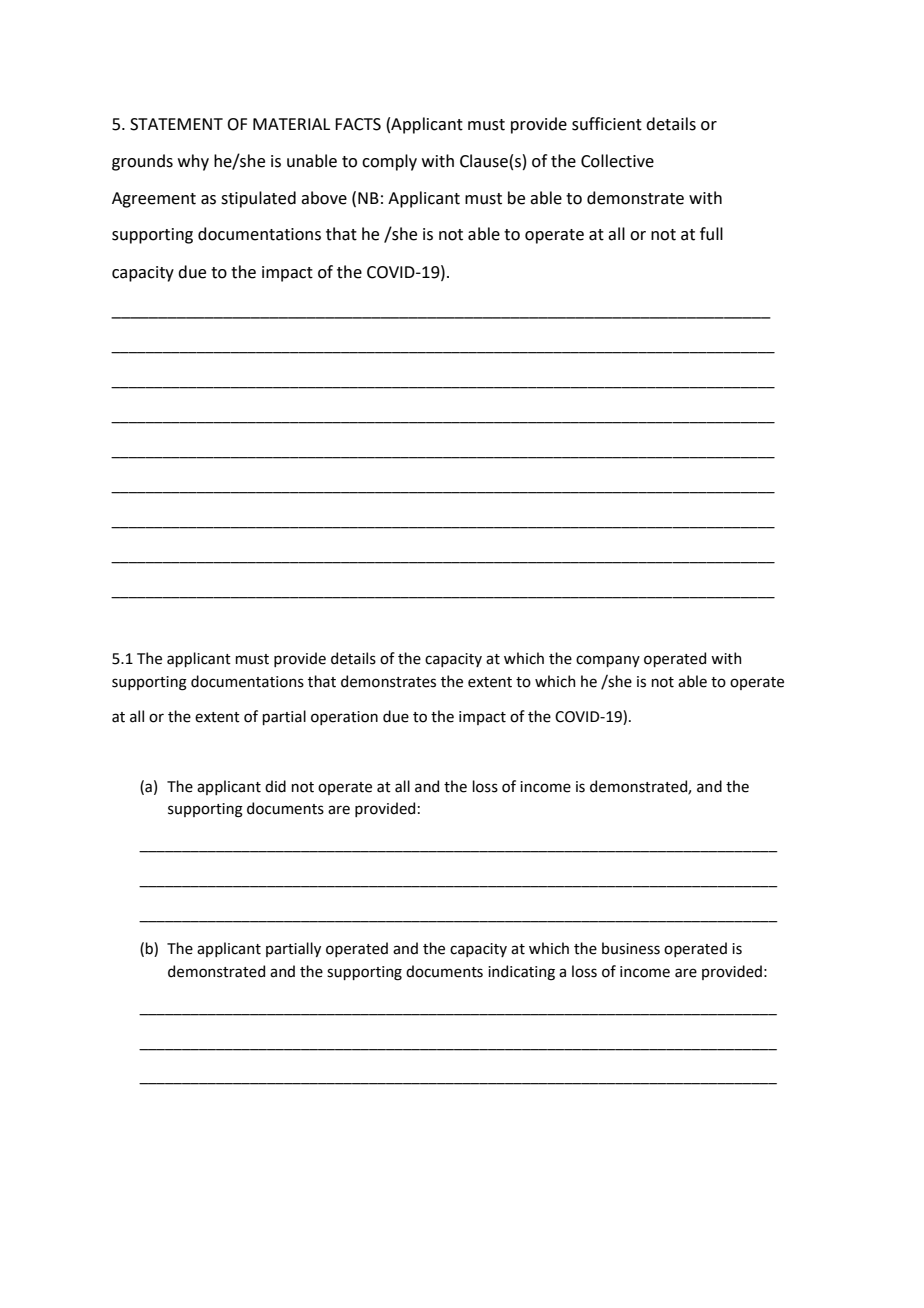 The height and width of the screenshot is (1308, 924). What do you see at coordinates (154, 200) in the screenshot?
I see `Agreement` at bounding box center [154, 200].
